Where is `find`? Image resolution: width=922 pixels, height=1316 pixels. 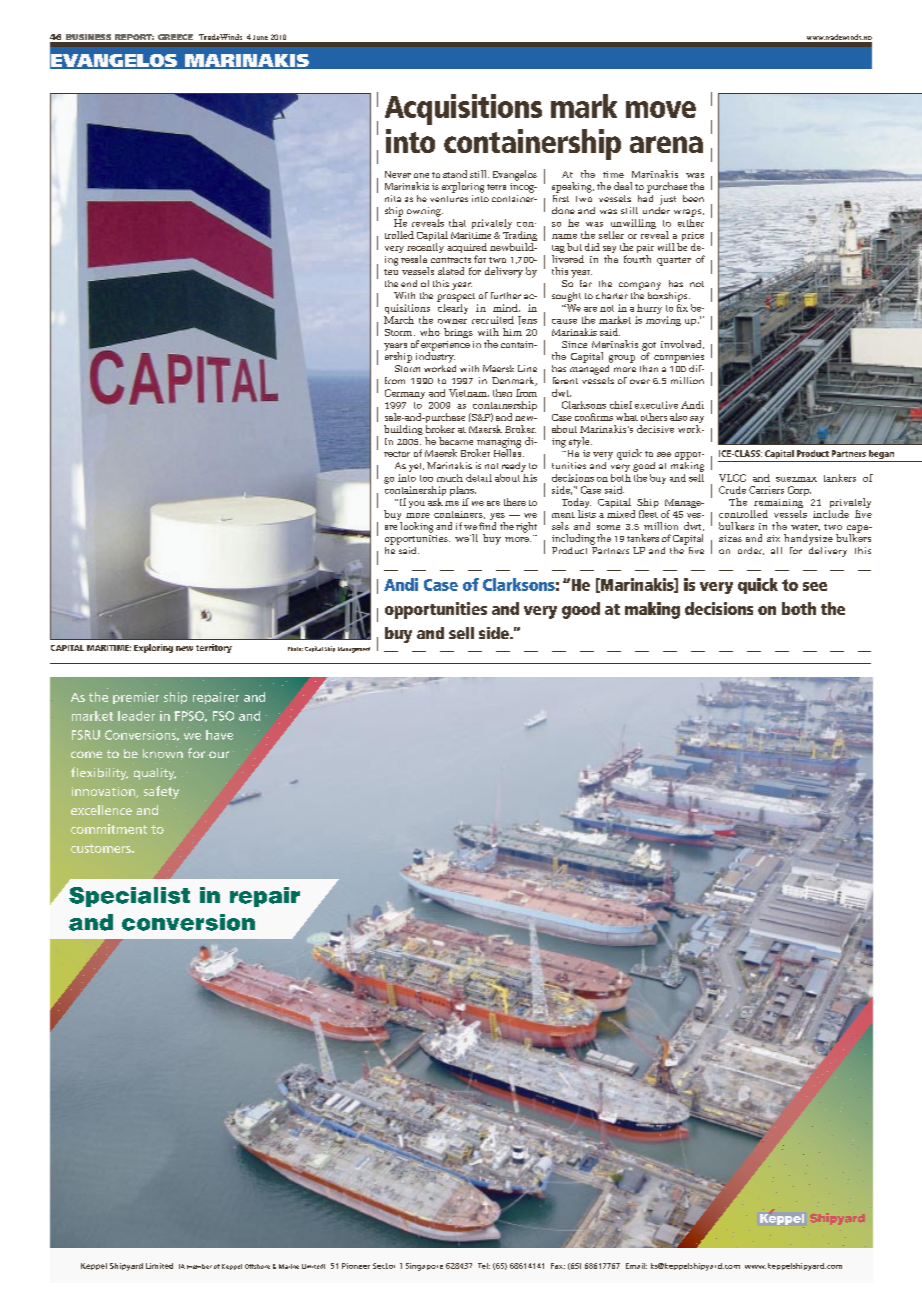
find is located at coordinates (487, 526).
